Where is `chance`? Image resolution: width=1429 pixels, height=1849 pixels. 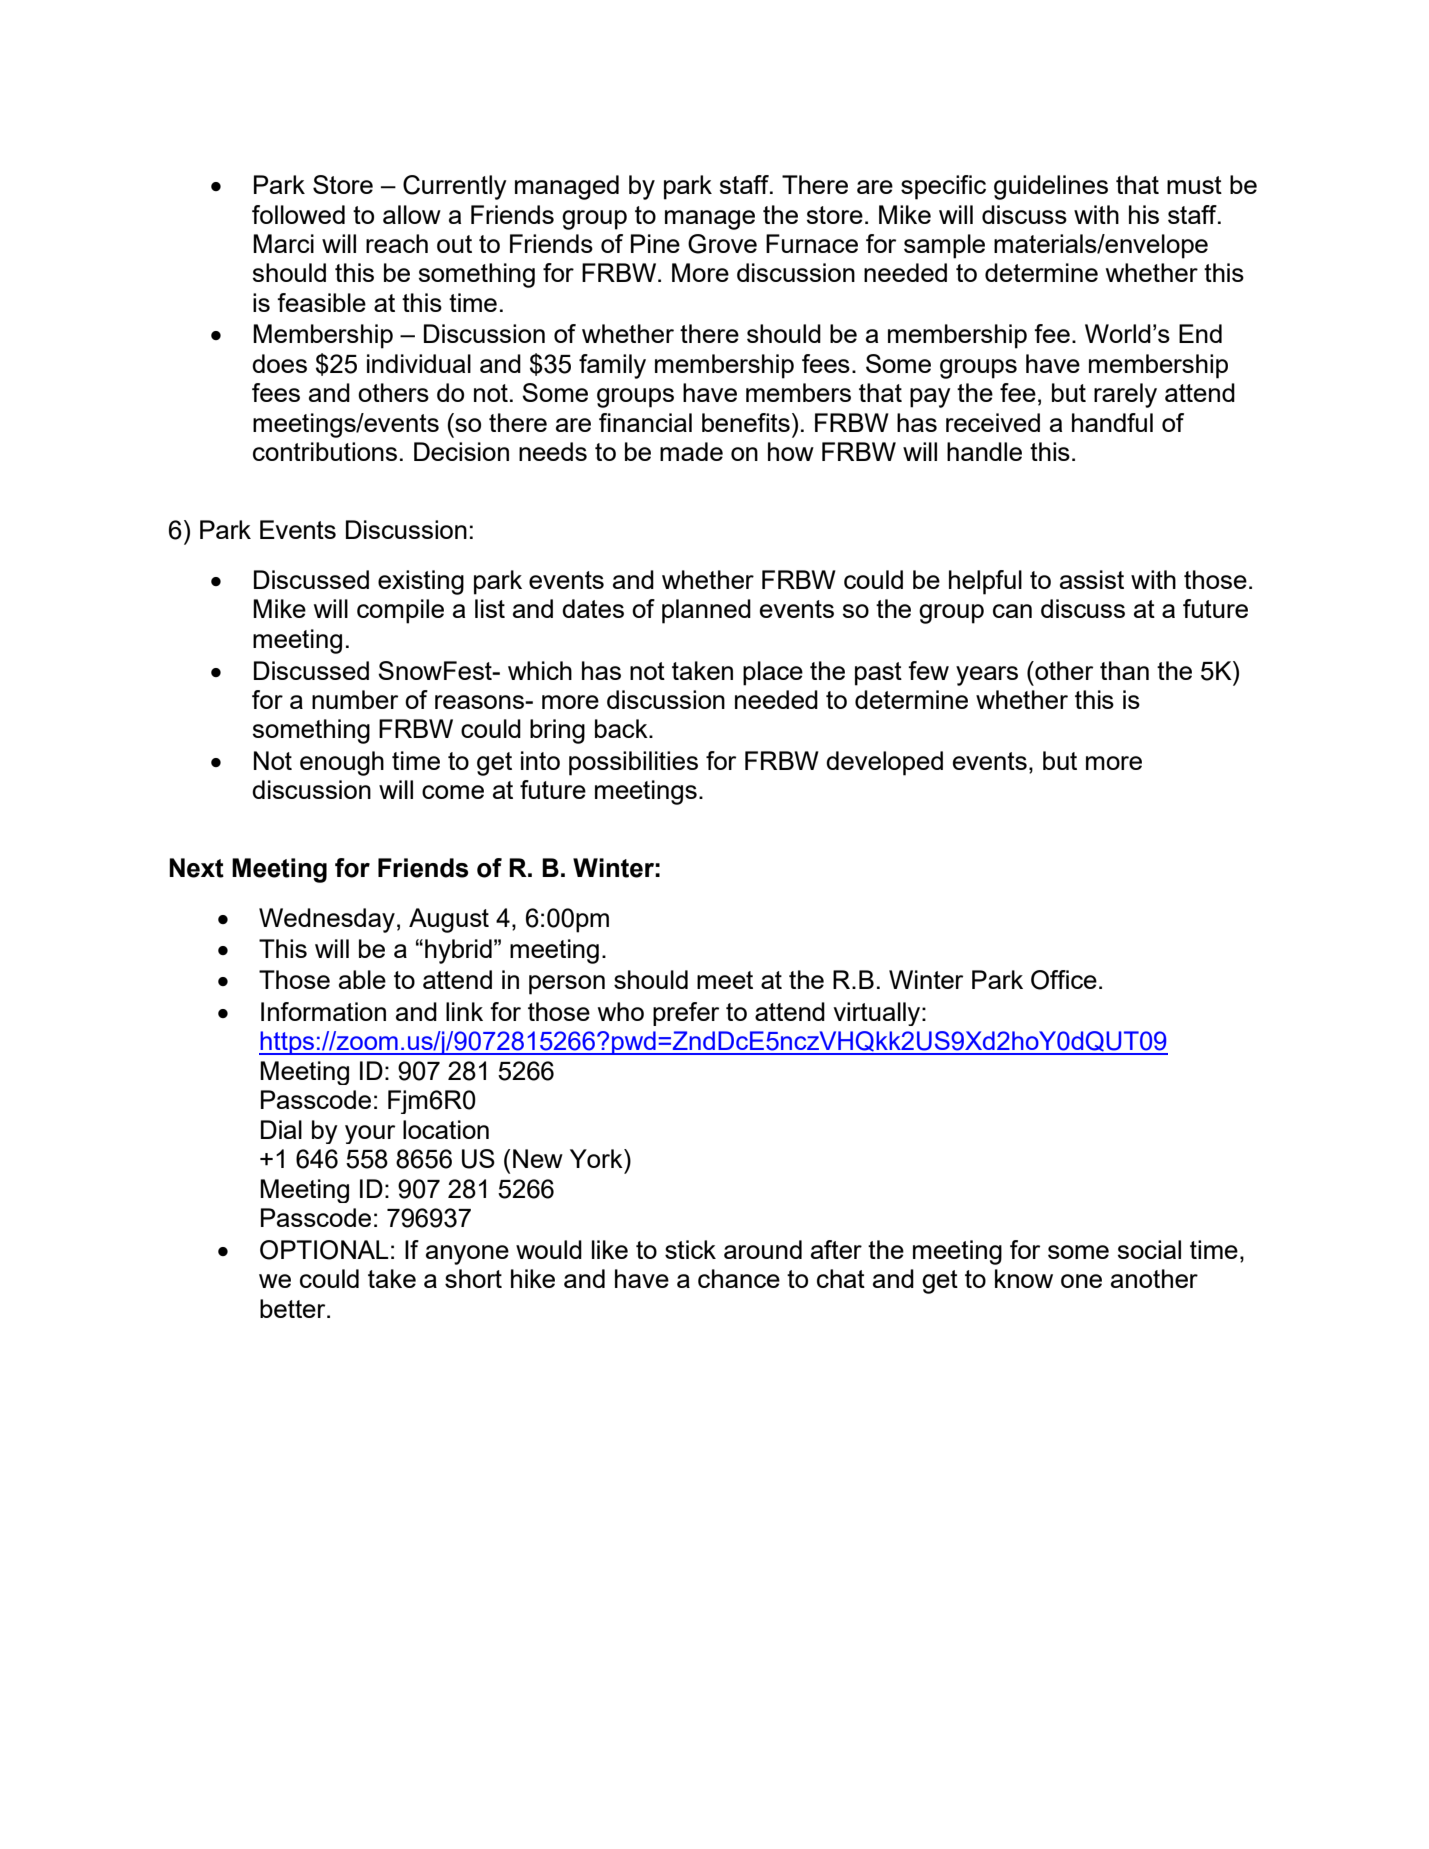 chance is located at coordinates (739, 1278).
